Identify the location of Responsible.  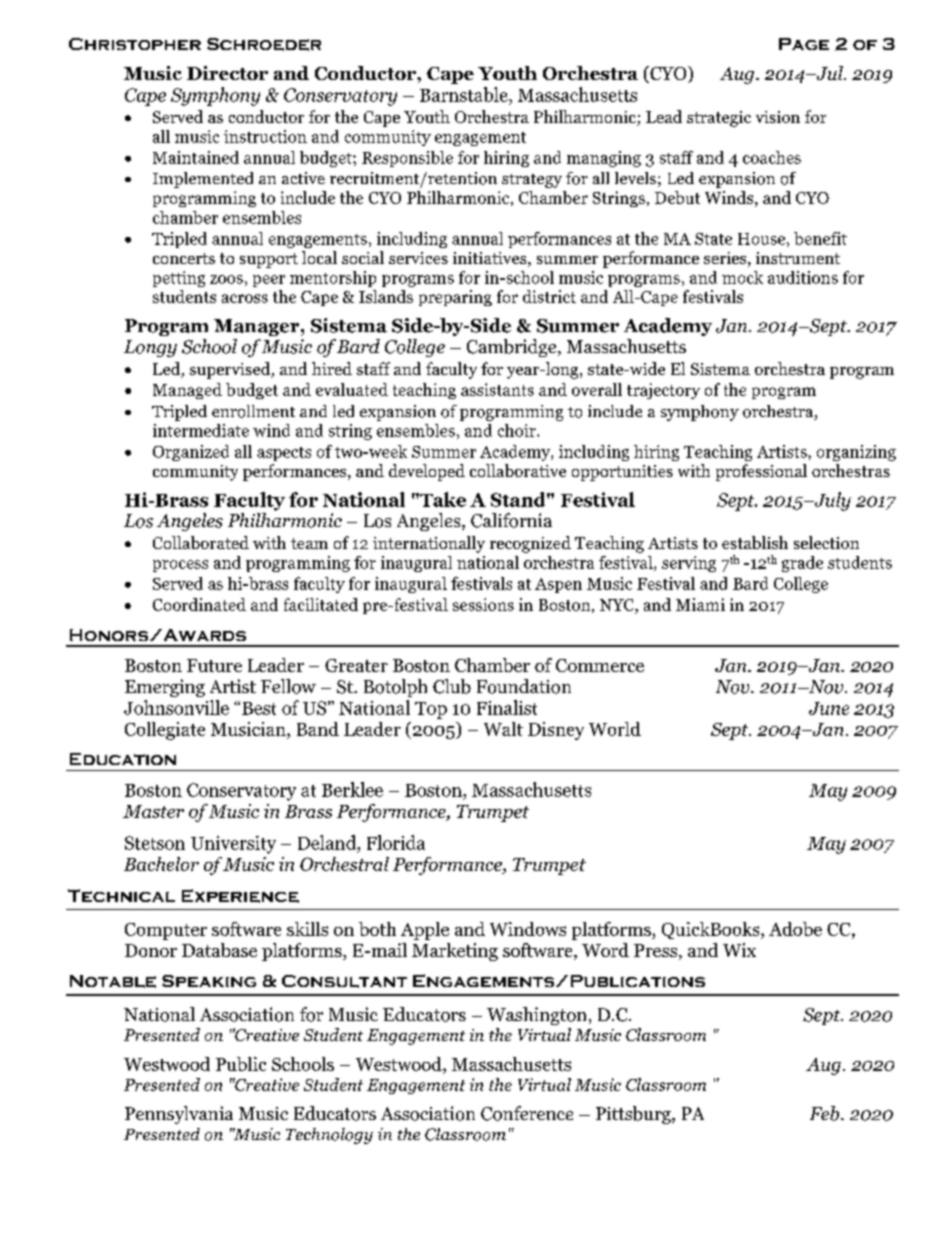
(407, 159).
